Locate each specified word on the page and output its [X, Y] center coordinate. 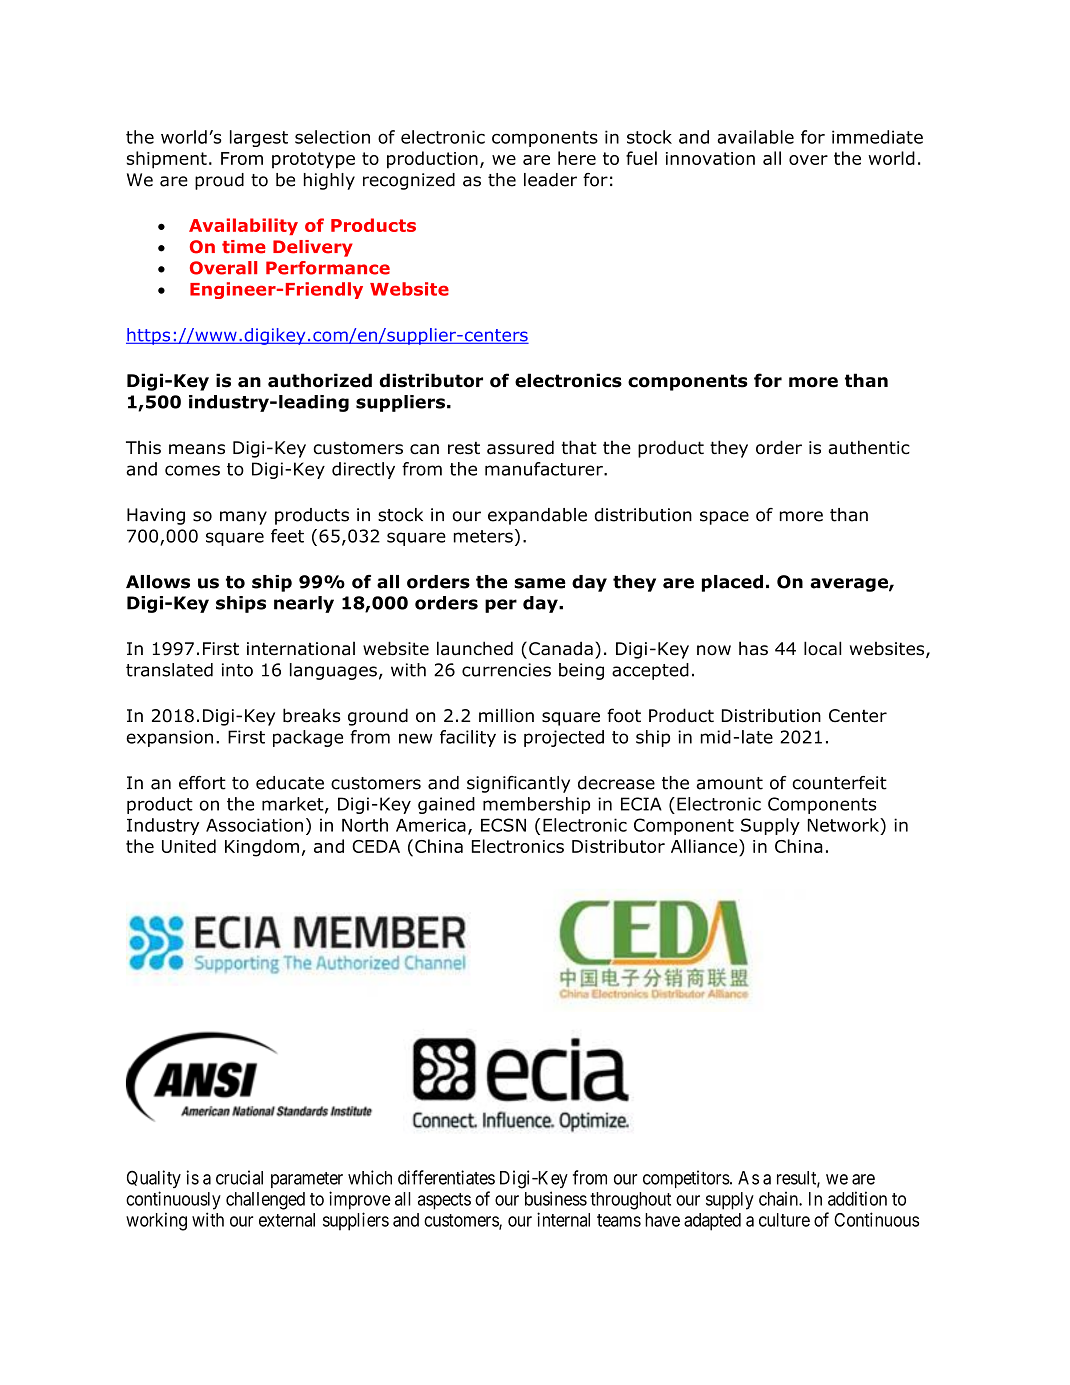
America [431, 825]
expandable [537, 516]
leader [550, 180]
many [243, 518]
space [724, 518]
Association [254, 825]
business [556, 1198]
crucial [239, 1177]
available [755, 137]
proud [219, 181]
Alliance [705, 846]
